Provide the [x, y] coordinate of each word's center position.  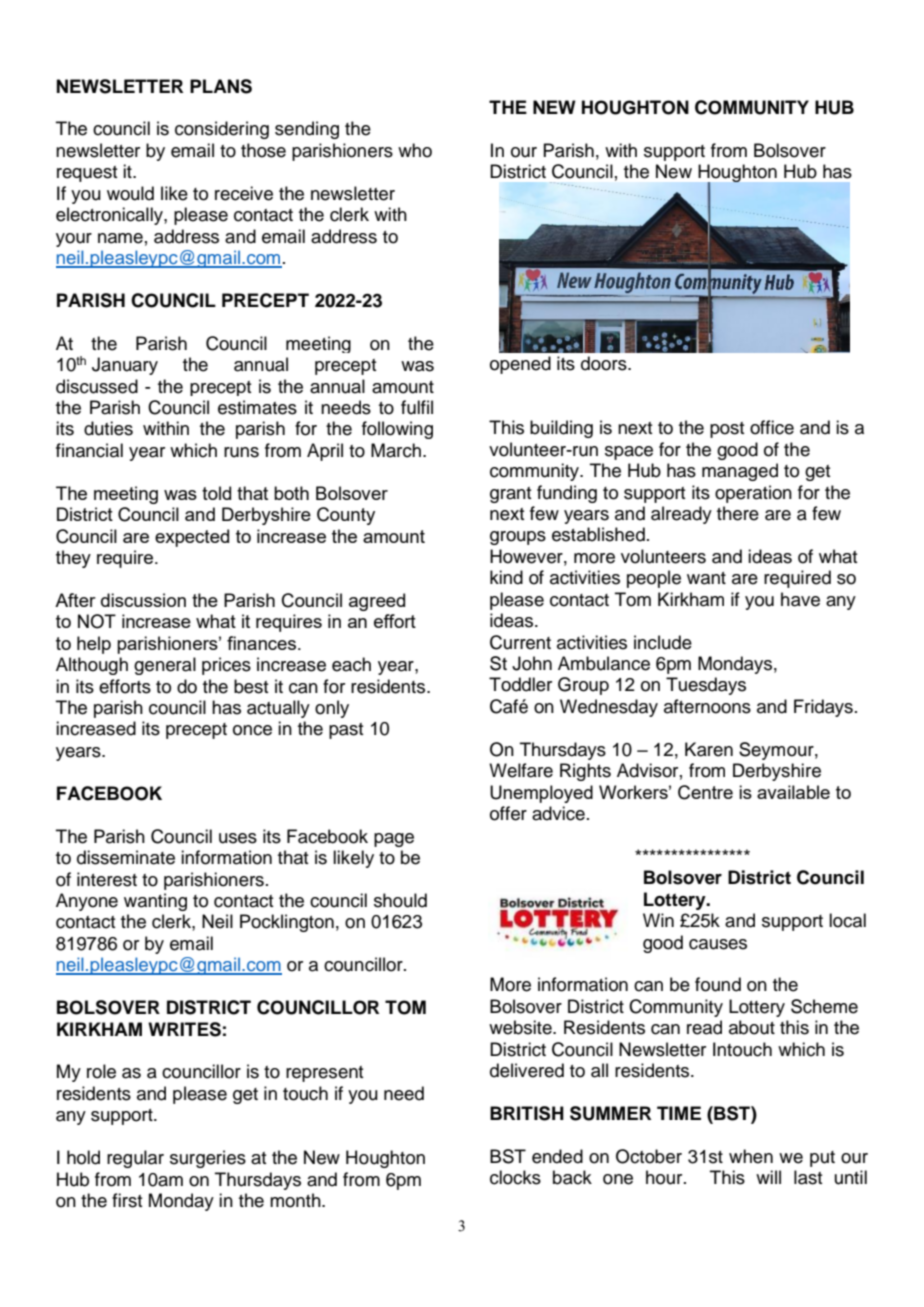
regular [135, 1159]
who [415, 150]
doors [605, 363]
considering [222, 130]
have [800, 599]
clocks [515, 1177]
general [165, 666]
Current [520, 642]
